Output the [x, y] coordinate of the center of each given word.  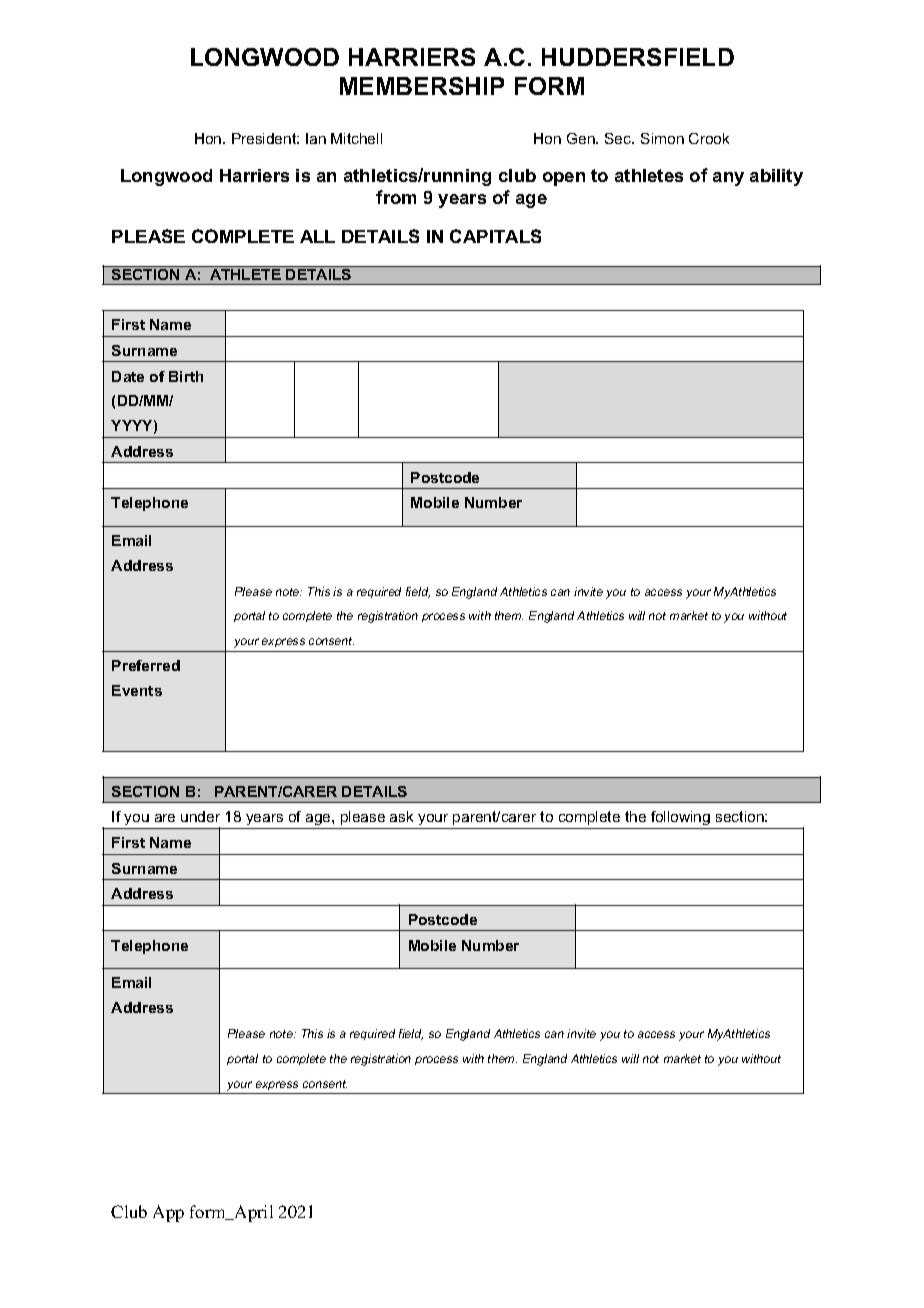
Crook [709, 138]
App [168, 1213]
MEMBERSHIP [422, 86]
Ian [316, 138]
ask [401, 816]
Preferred [146, 665]
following [681, 820]
